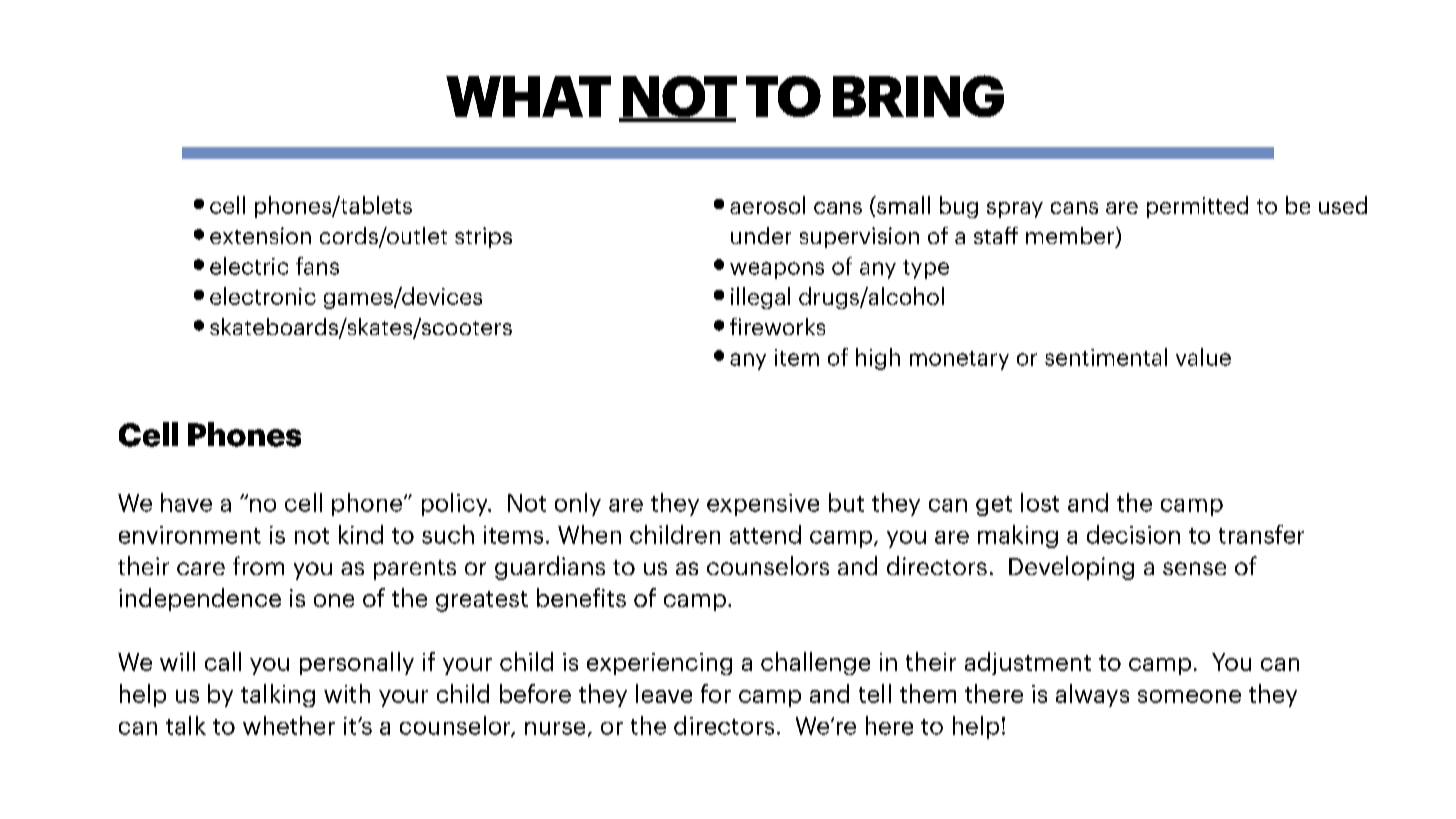  What do you see at coordinates (1197, 207) in the image?
I see `permitted` at bounding box center [1197, 207].
